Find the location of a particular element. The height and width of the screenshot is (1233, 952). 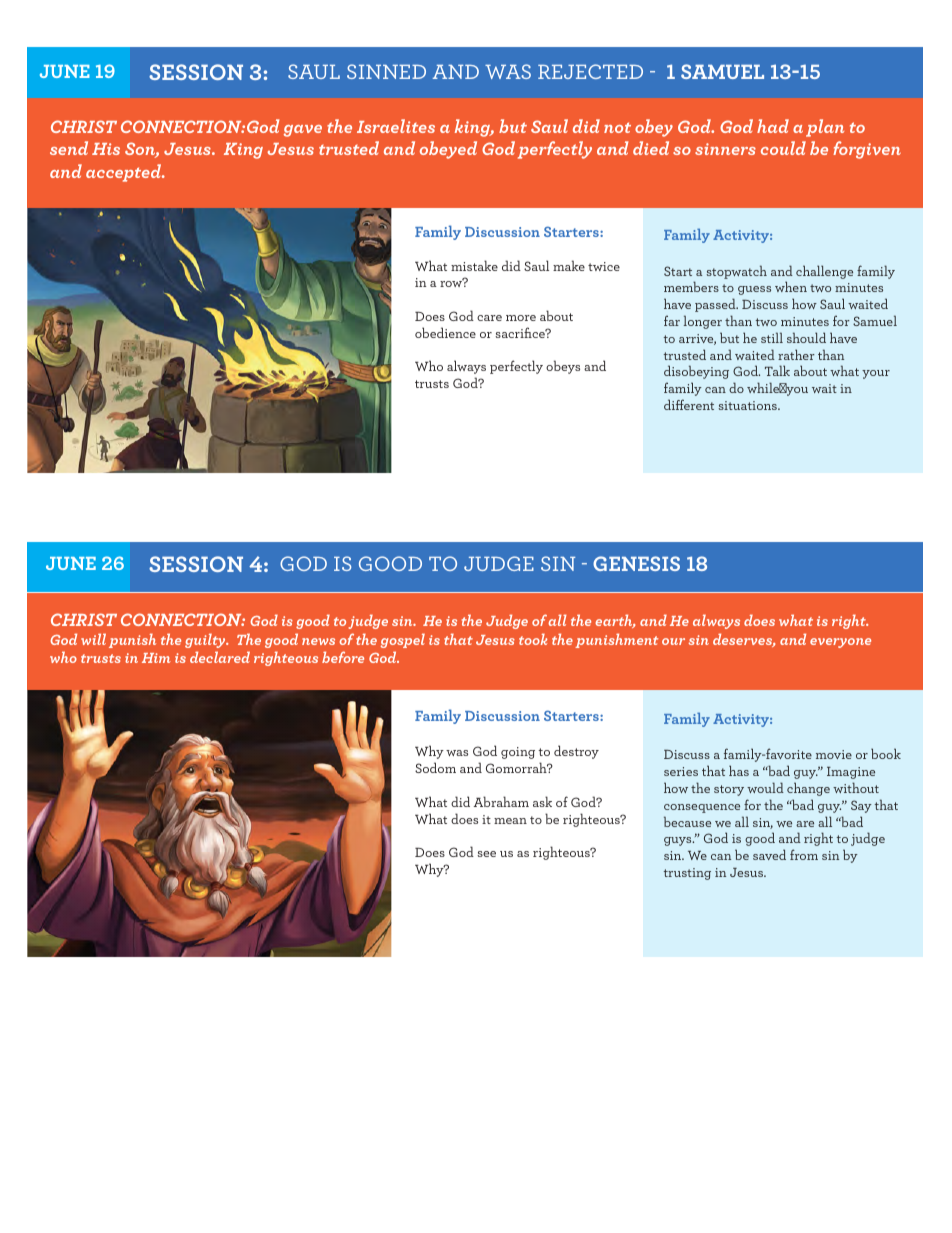

had is located at coordinates (773, 126).
